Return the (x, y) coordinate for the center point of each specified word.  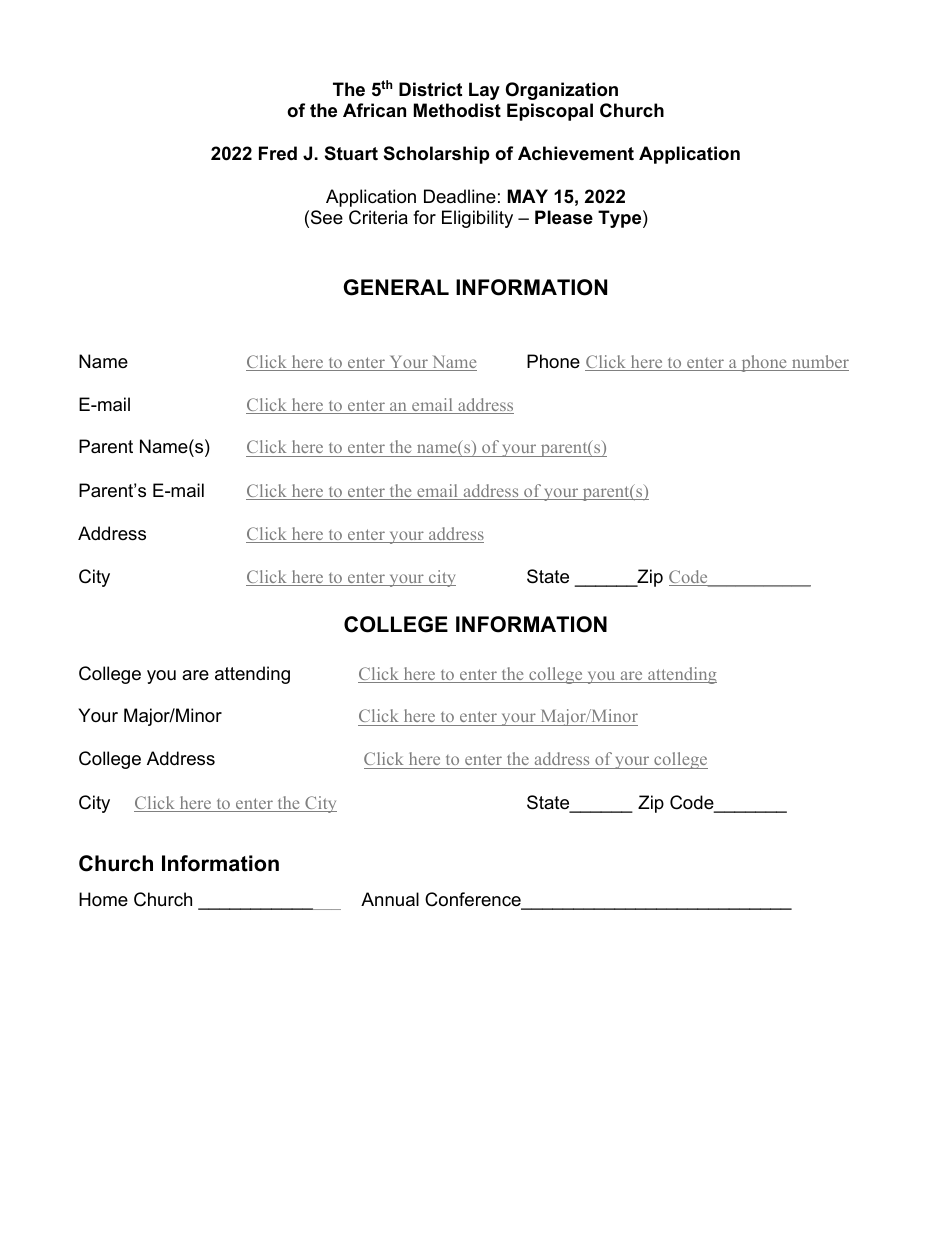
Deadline (460, 196)
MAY (528, 196)
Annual (390, 899)
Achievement (576, 153)
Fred (278, 153)
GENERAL (396, 287)
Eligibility (477, 219)
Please (564, 217)
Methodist (457, 110)
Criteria (378, 217)
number (819, 363)
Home (103, 899)
